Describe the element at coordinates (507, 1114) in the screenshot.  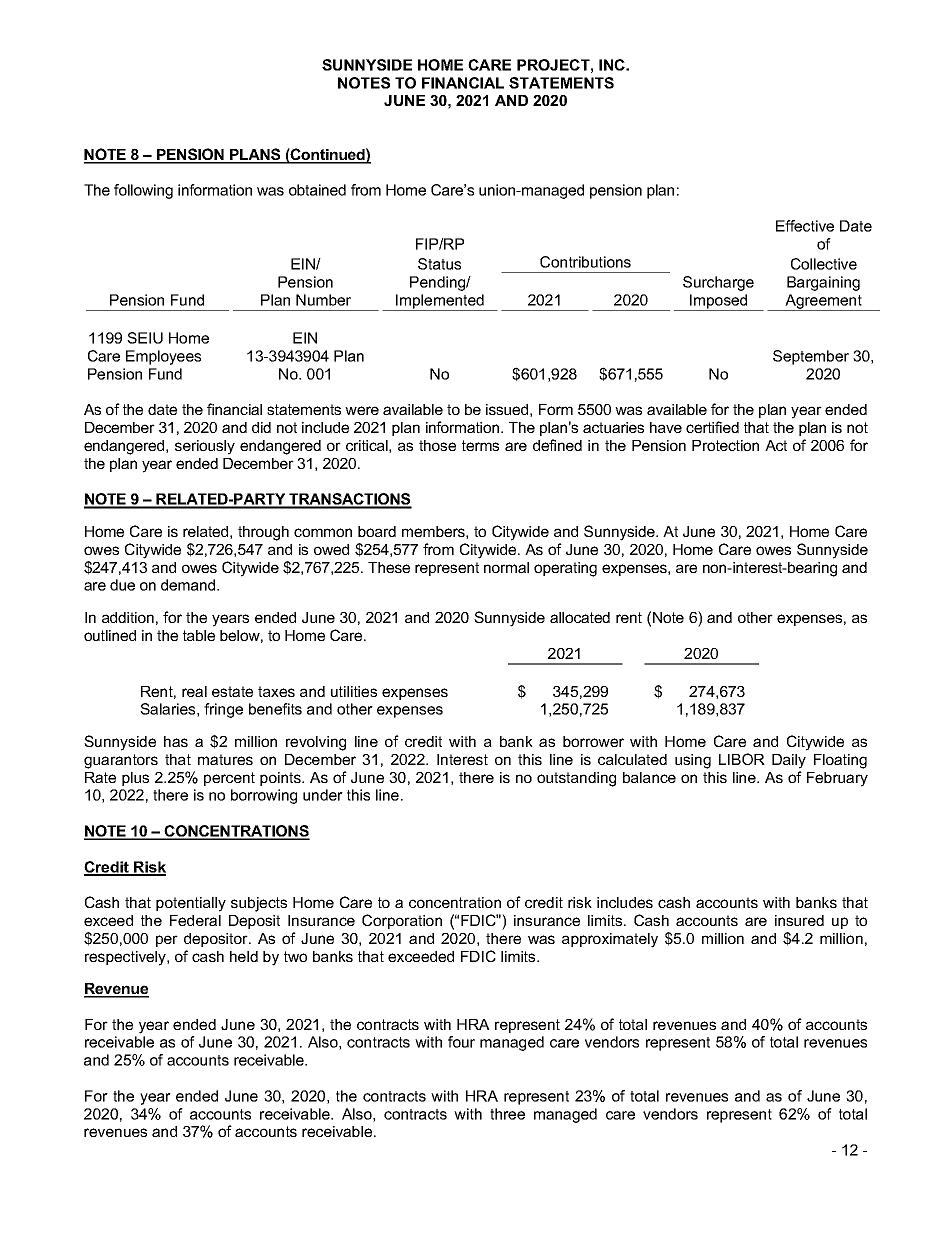
I see `three` at that location.
